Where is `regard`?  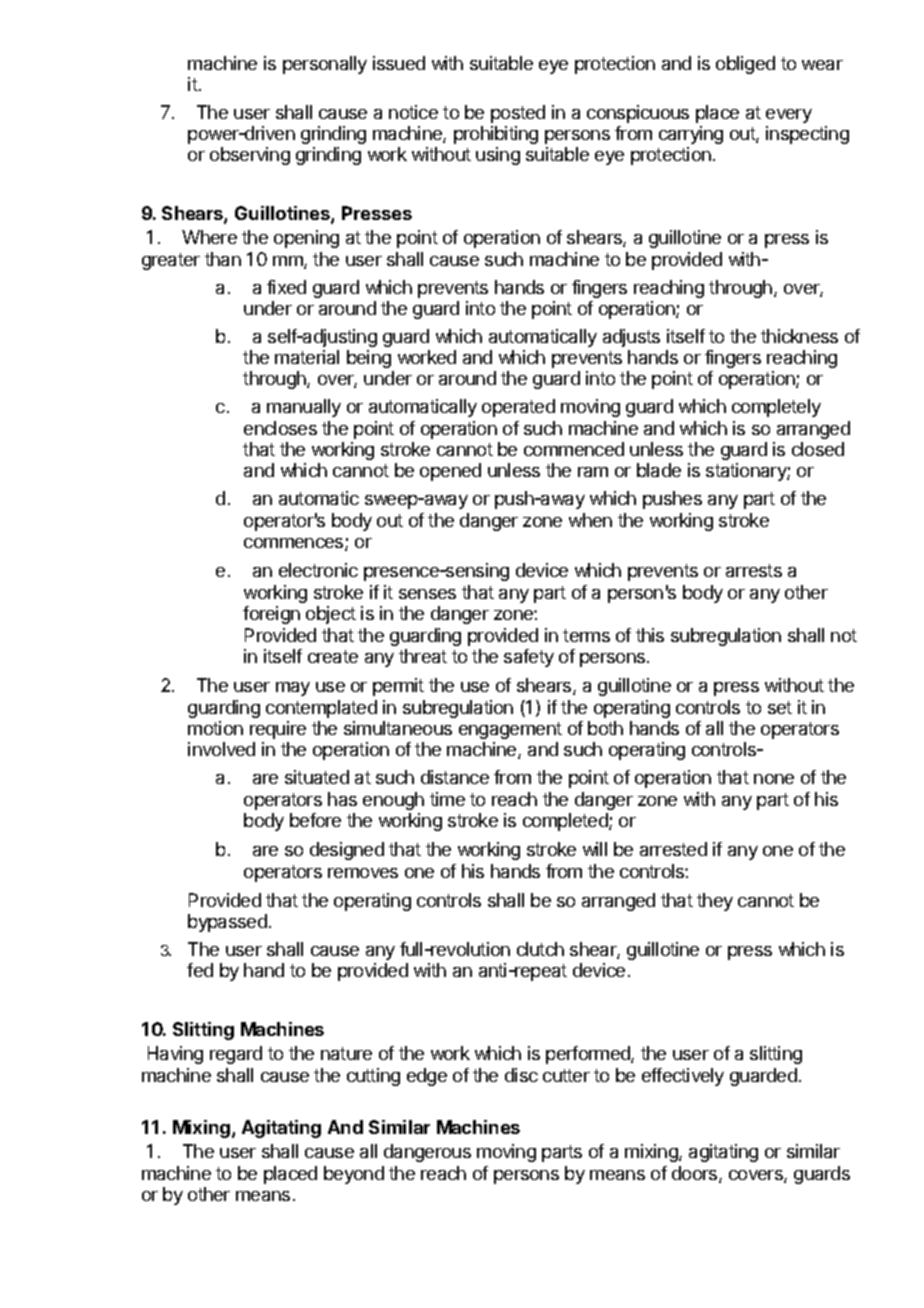 regard is located at coordinates (236, 1055).
